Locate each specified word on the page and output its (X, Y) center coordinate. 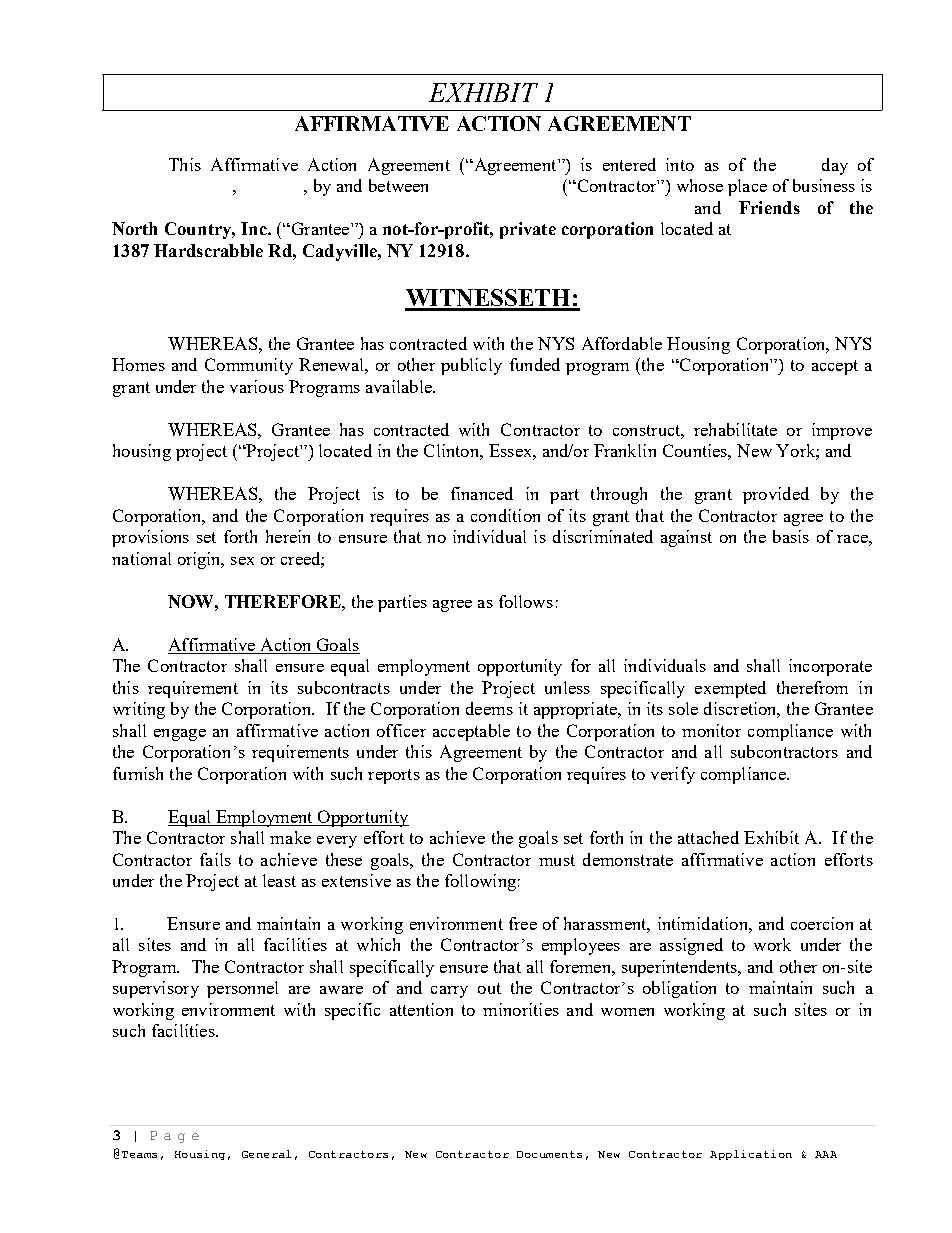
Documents (549, 1154)
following (480, 882)
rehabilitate (735, 429)
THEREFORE (284, 601)
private (528, 230)
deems (489, 708)
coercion (822, 923)
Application (751, 1155)
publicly (471, 366)
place (747, 187)
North (134, 228)
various (257, 386)
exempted (730, 689)
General (266, 1154)
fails (215, 859)
